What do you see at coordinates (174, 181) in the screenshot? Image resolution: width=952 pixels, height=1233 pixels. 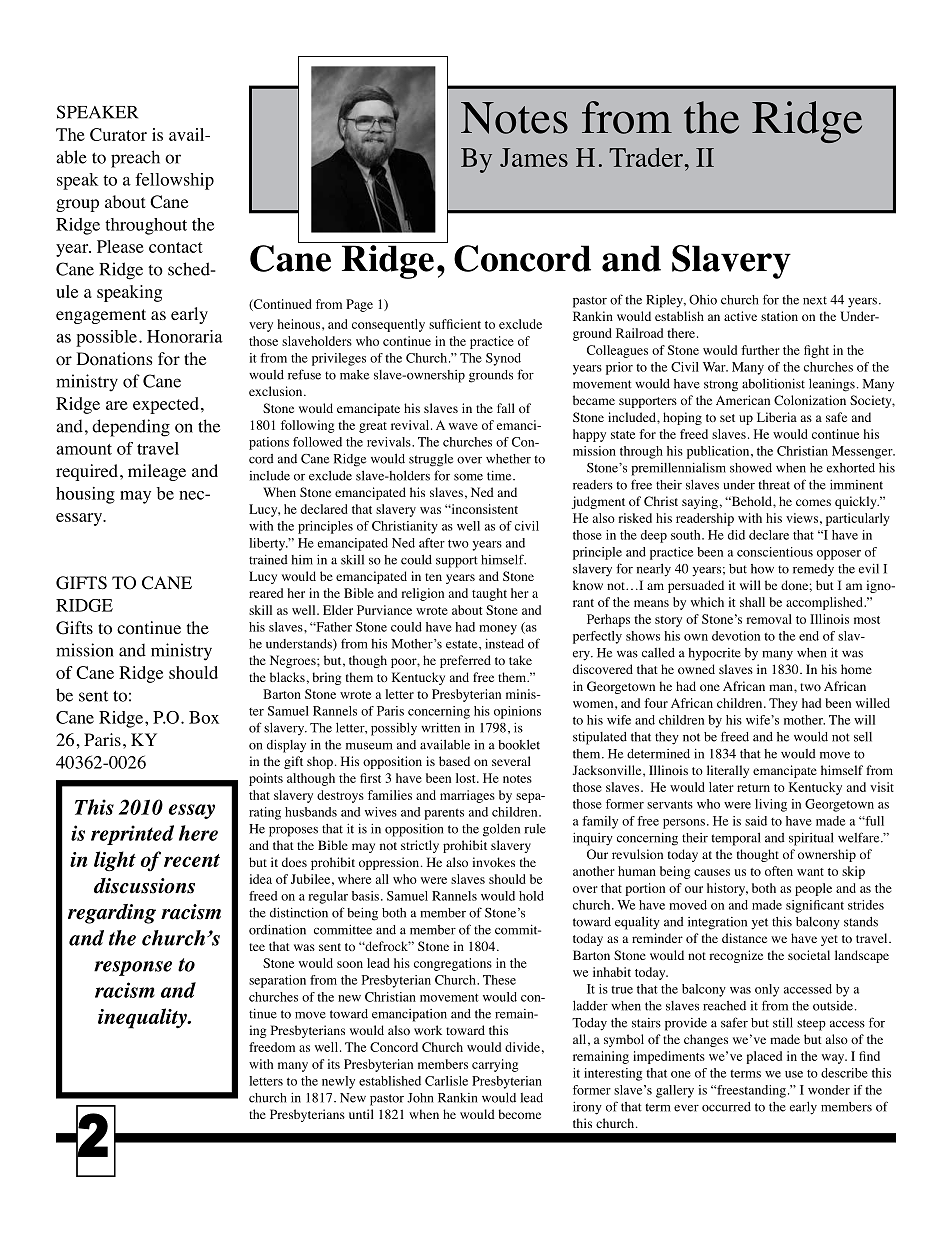 I see `fellowship` at bounding box center [174, 181].
